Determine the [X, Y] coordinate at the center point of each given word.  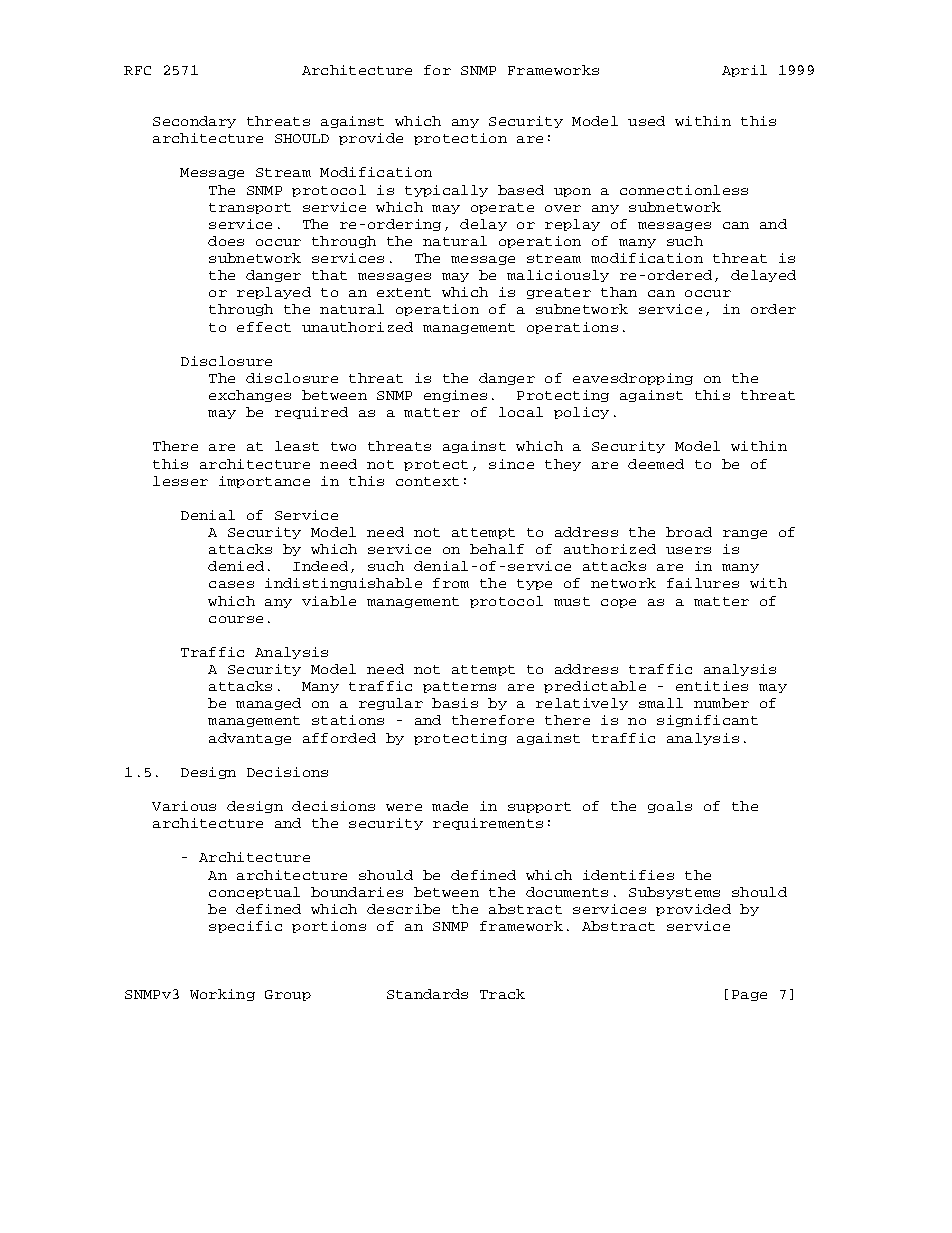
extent [404, 292]
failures [703, 583]
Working [222, 995]
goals [670, 807]
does [226, 241]
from [451, 583]
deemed [656, 464]
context [427, 481]
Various [184, 806]
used [646, 121]
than [619, 292]
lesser [180, 481]
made [450, 806]
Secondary [194, 122]
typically [446, 191]
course [236, 619]
